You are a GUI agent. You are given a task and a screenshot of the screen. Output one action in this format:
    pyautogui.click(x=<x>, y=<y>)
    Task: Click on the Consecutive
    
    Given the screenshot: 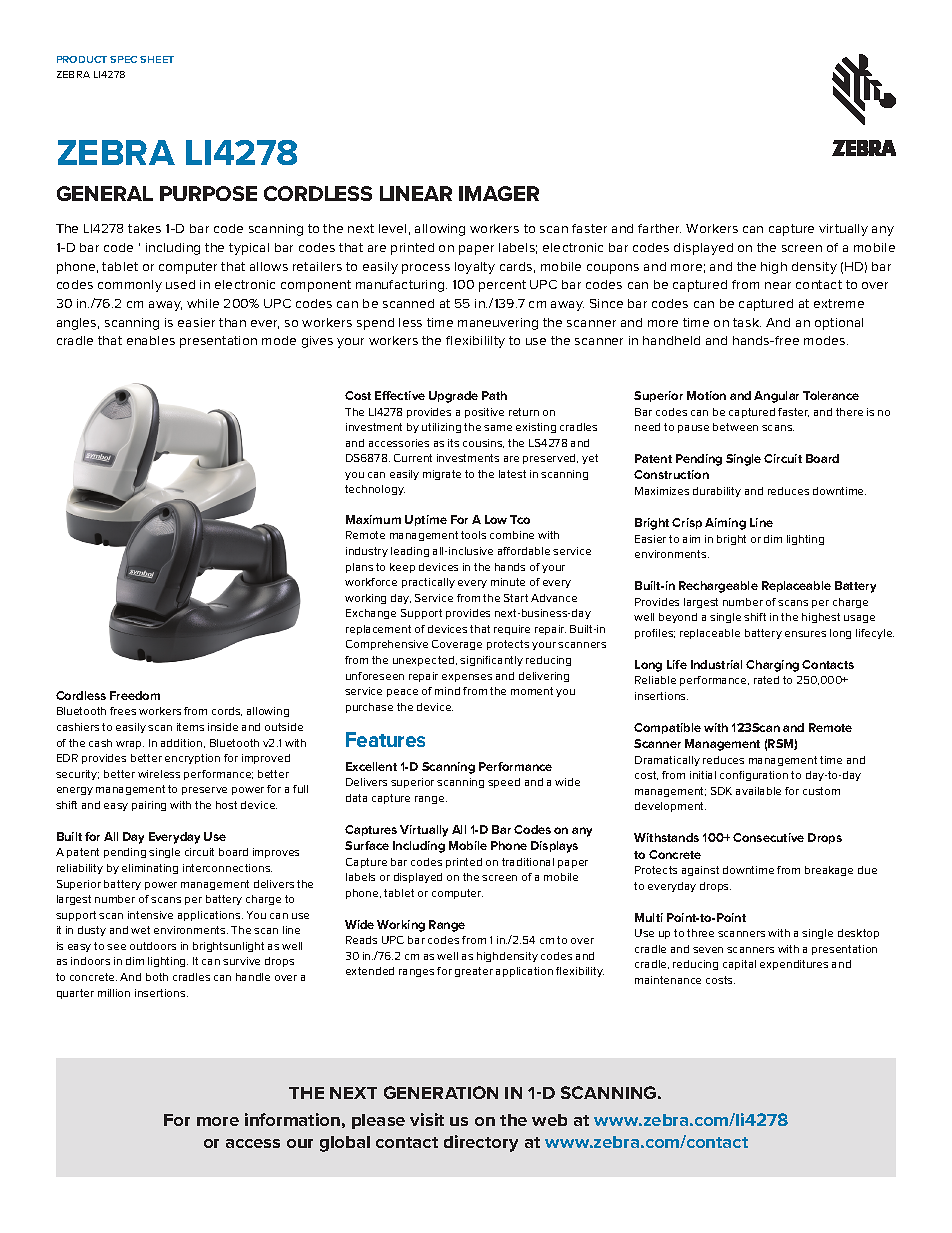 What is the action you would take?
    pyautogui.click(x=768, y=837)
